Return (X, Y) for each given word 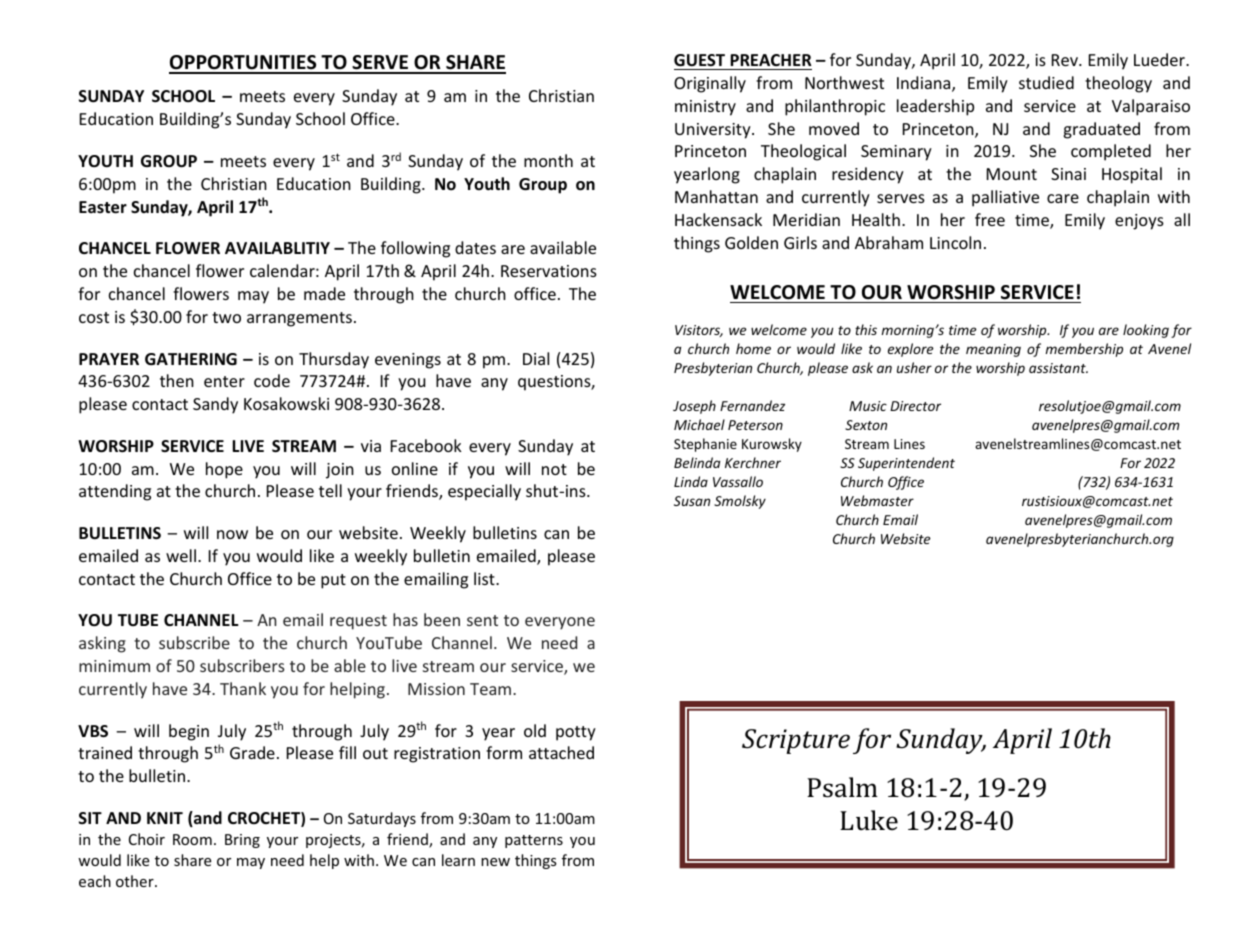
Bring (242, 841)
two (226, 317)
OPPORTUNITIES (244, 64)
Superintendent (906, 464)
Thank (243, 688)
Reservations (549, 271)
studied (1046, 82)
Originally (710, 84)
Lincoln (955, 242)
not (554, 469)
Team (492, 689)
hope (224, 470)
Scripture (796, 741)
